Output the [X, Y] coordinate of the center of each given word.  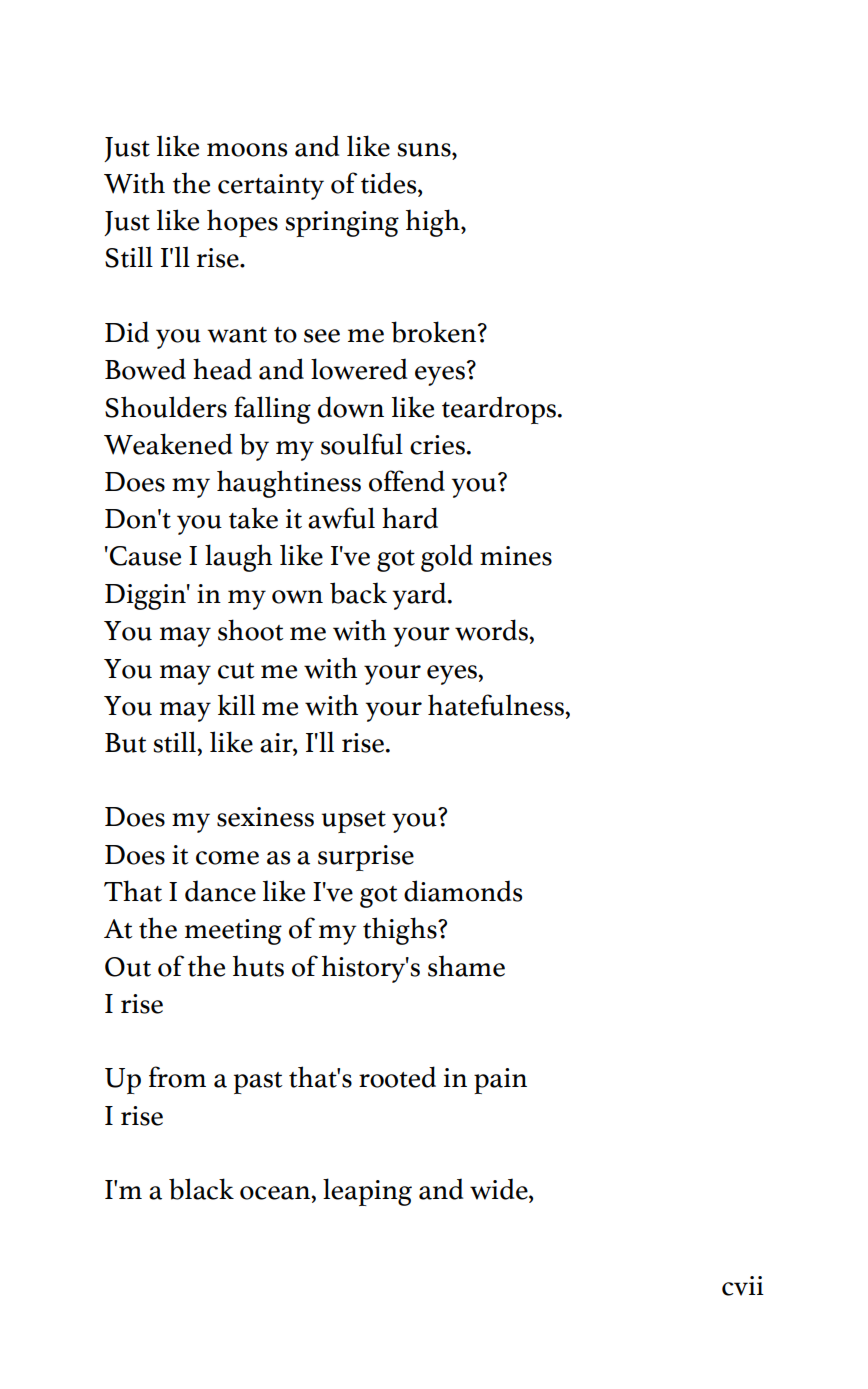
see [322, 336]
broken [435, 332]
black [201, 1189]
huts [258, 966]
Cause [145, 556]
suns [425, 150]
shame [466, 966]
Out [128, 967]
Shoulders [166, 407]
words [492, 630]
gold [447, 558]
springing [342, 224]
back [358, 593]
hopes [242, 223]
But [126, 743]
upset [353, 822]
